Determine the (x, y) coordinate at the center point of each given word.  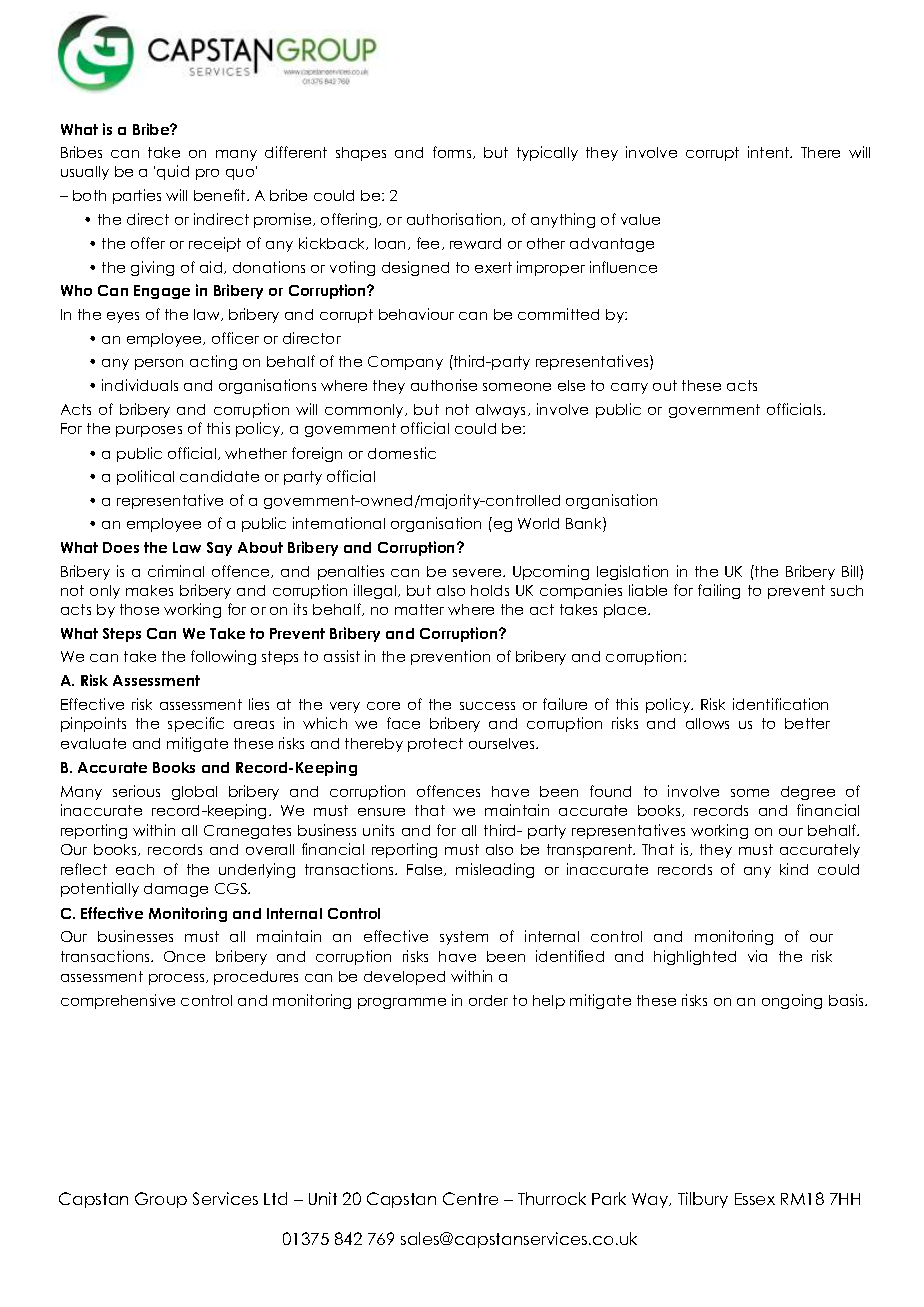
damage (176, 890)
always (502, 411)
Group (161, 1200)
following (223, 657)
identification (780, 704)
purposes (149, 431)
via (757, 956)
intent (770, 152)
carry (629, 388)
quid (173, 172)
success (487, 706)
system (464, 938)
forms (453, 152)
